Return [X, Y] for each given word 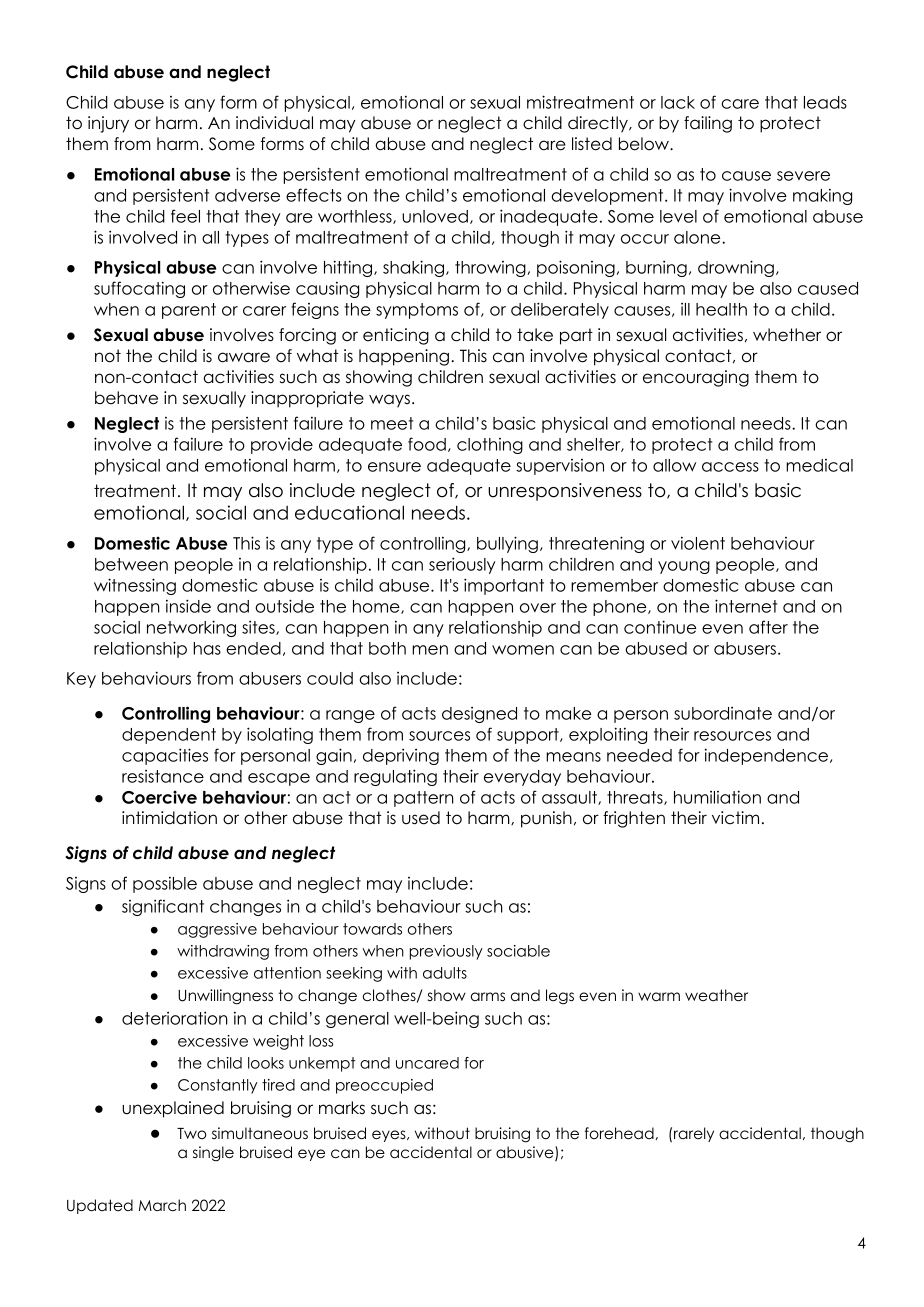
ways [389, 401]
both [387, 648]
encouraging [696, 378]
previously [446, 952]
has [207, 648]
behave [126, 398]
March [162, 1205]
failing [708, 124]
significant [163, 907]
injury [108, 124]
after [768, 627]
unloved [435, 216]
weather [716, 995]
